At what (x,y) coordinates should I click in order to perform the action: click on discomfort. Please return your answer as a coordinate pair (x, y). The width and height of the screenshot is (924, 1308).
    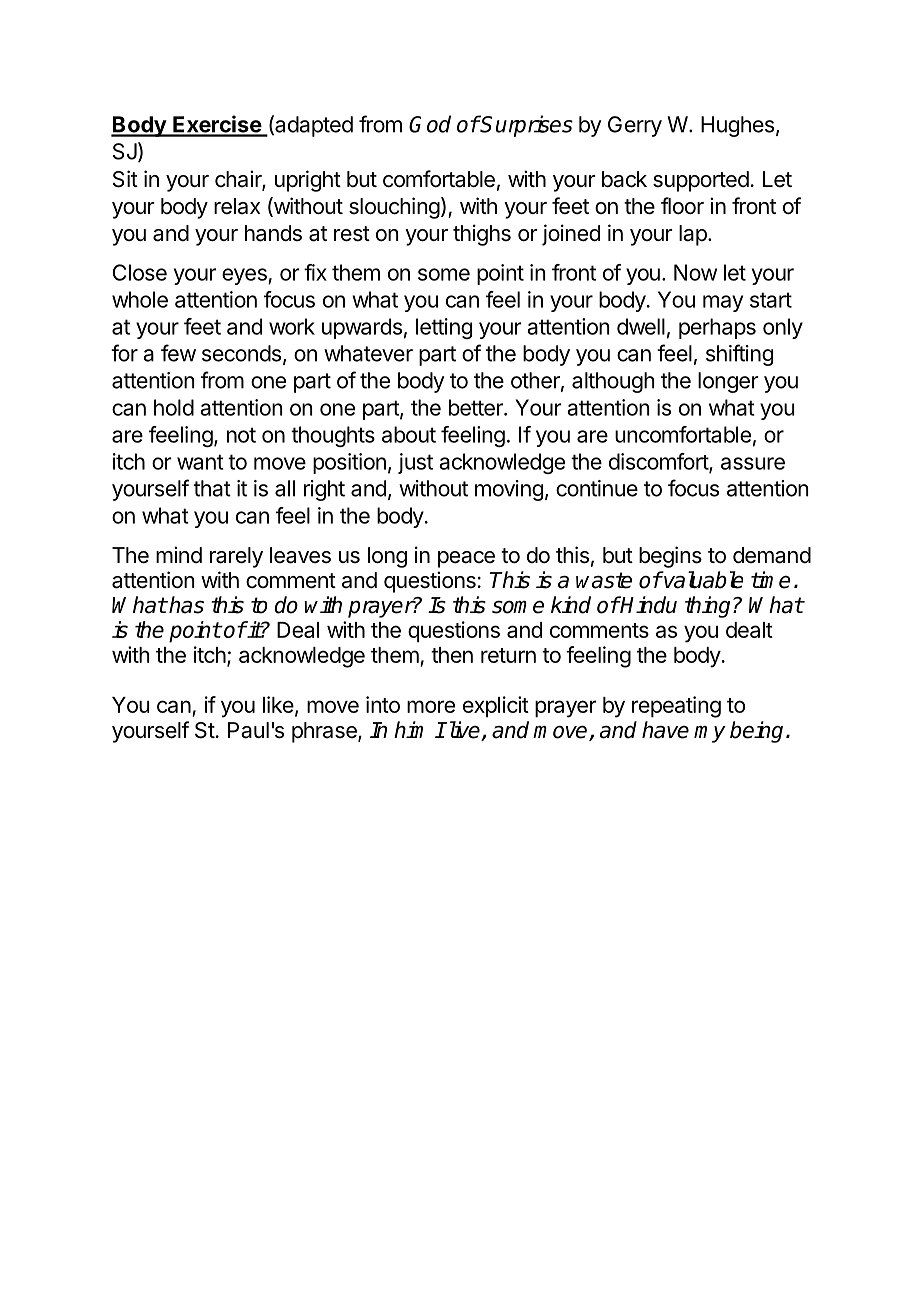
    Looking at the image, I should click on (659, 462).
